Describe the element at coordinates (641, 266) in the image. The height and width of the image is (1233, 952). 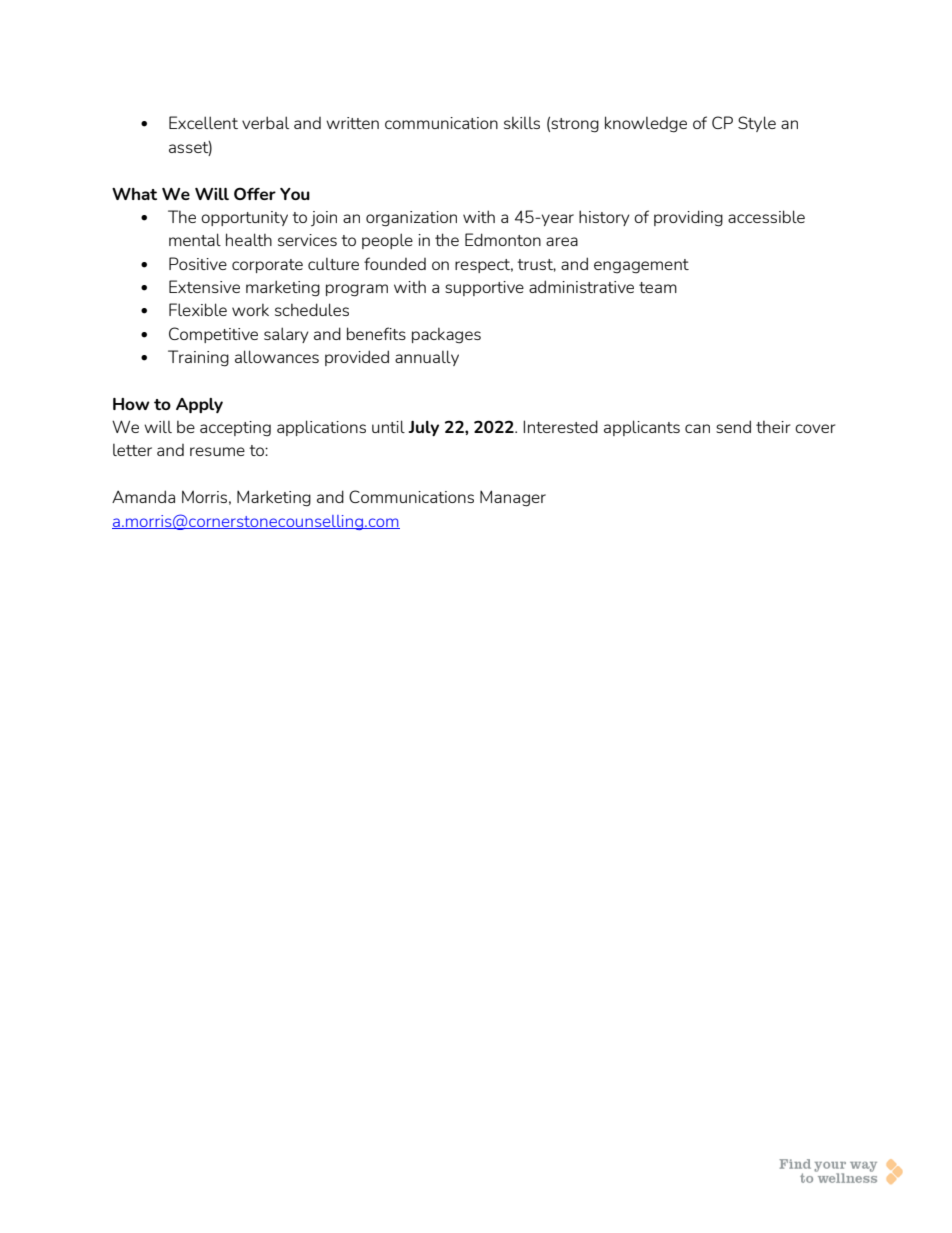
I see `engagement` at that location.
